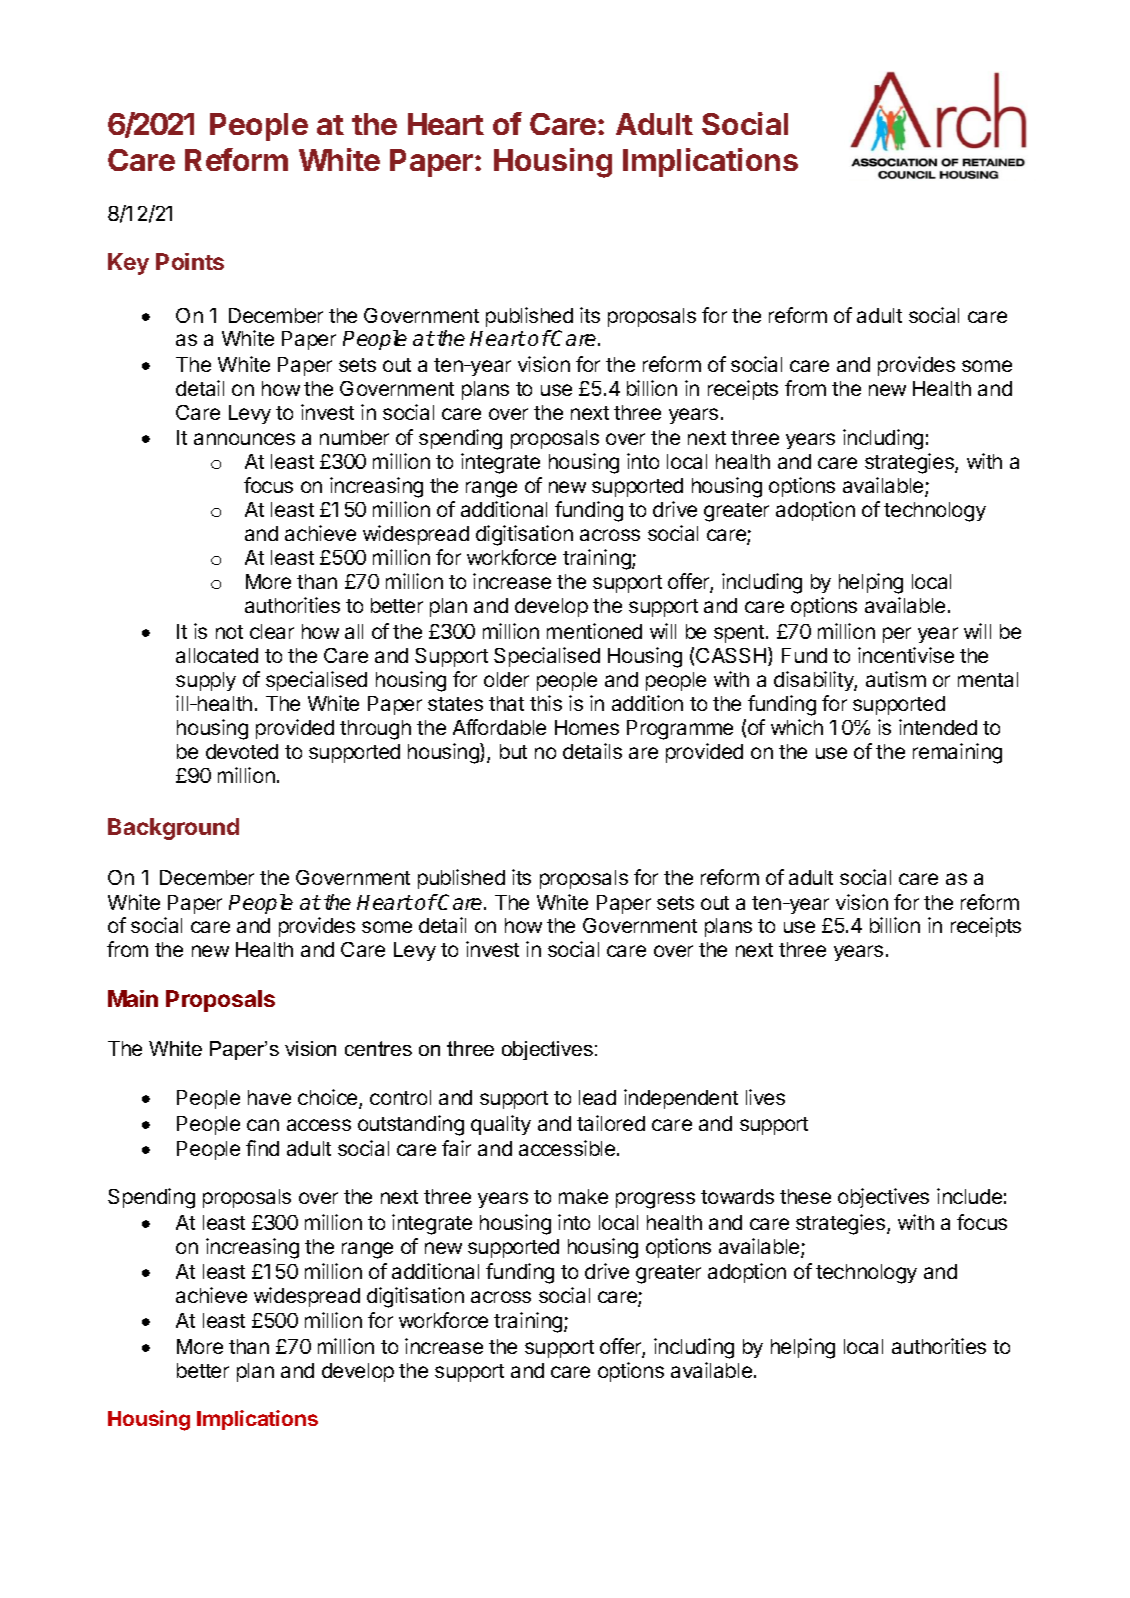 The image size is (1130, 1598). Describe the element at coordinates (244, 439) in the image. I see `announces` at that location.
